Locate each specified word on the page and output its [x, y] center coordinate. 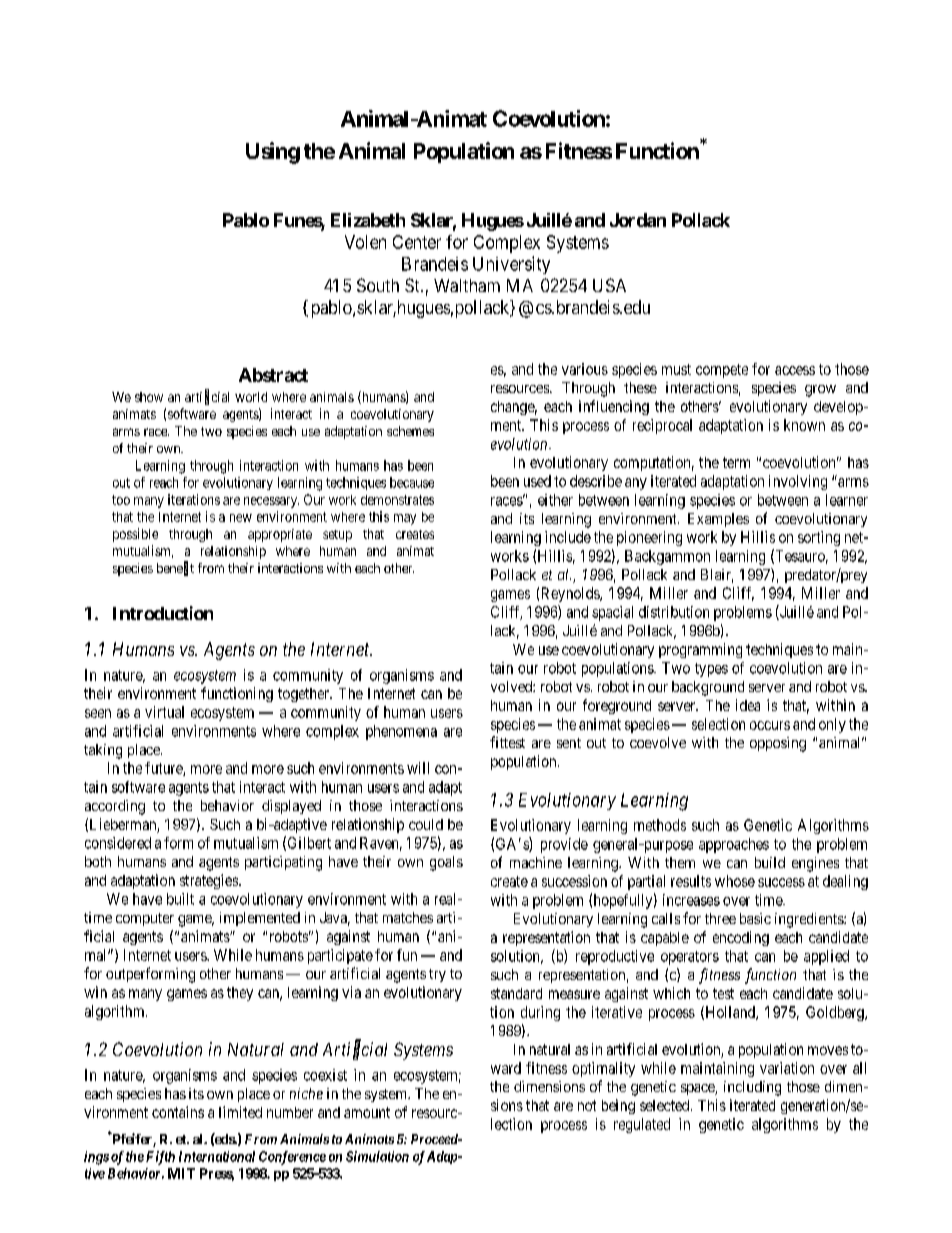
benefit [175, 568]
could [426, 824]
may [405, 519]
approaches [734, 845]
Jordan [638, 220]
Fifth [160, 1158]
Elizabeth [368, 220]
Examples [718, 520]
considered [118, 843]
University [511, 265]
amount [367, 1112]
